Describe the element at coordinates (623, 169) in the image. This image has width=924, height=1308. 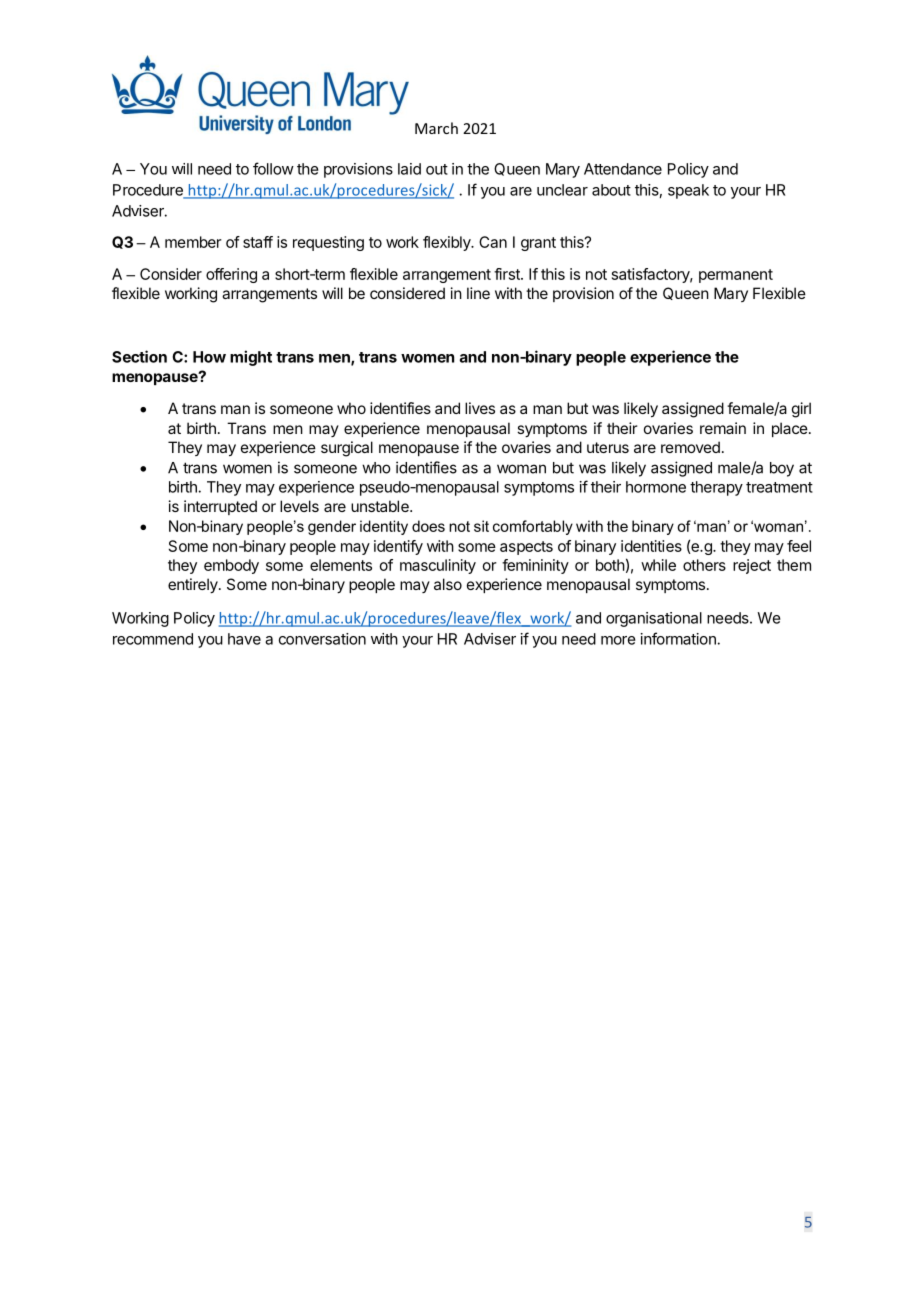
I see `Attendance` at that location.
